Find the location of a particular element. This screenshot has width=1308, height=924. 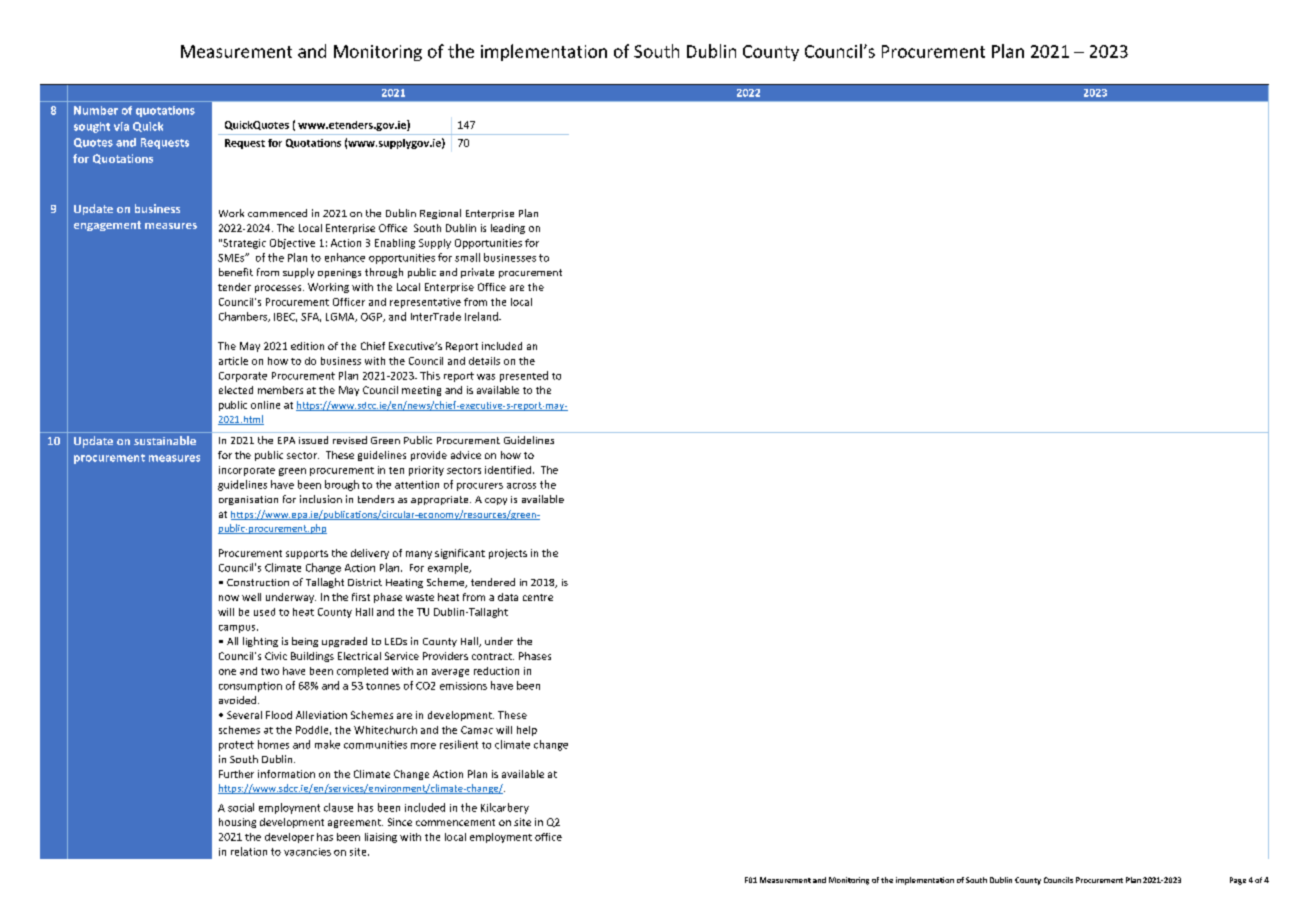

article is located at coordinates (233, 361).
